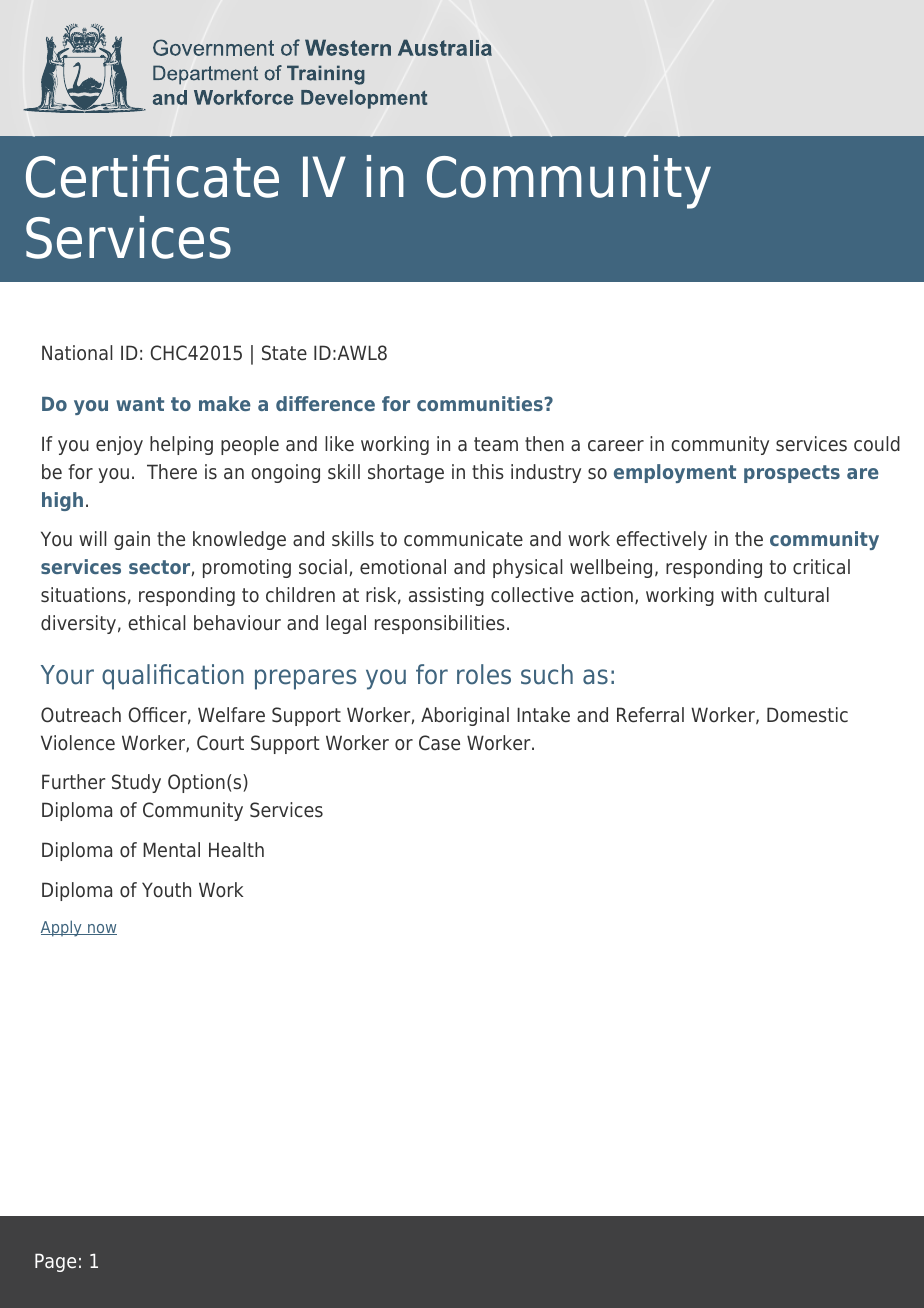  Describe the element at coordinates (166, 890) in the screenshot. I see `Youth` at that location.
